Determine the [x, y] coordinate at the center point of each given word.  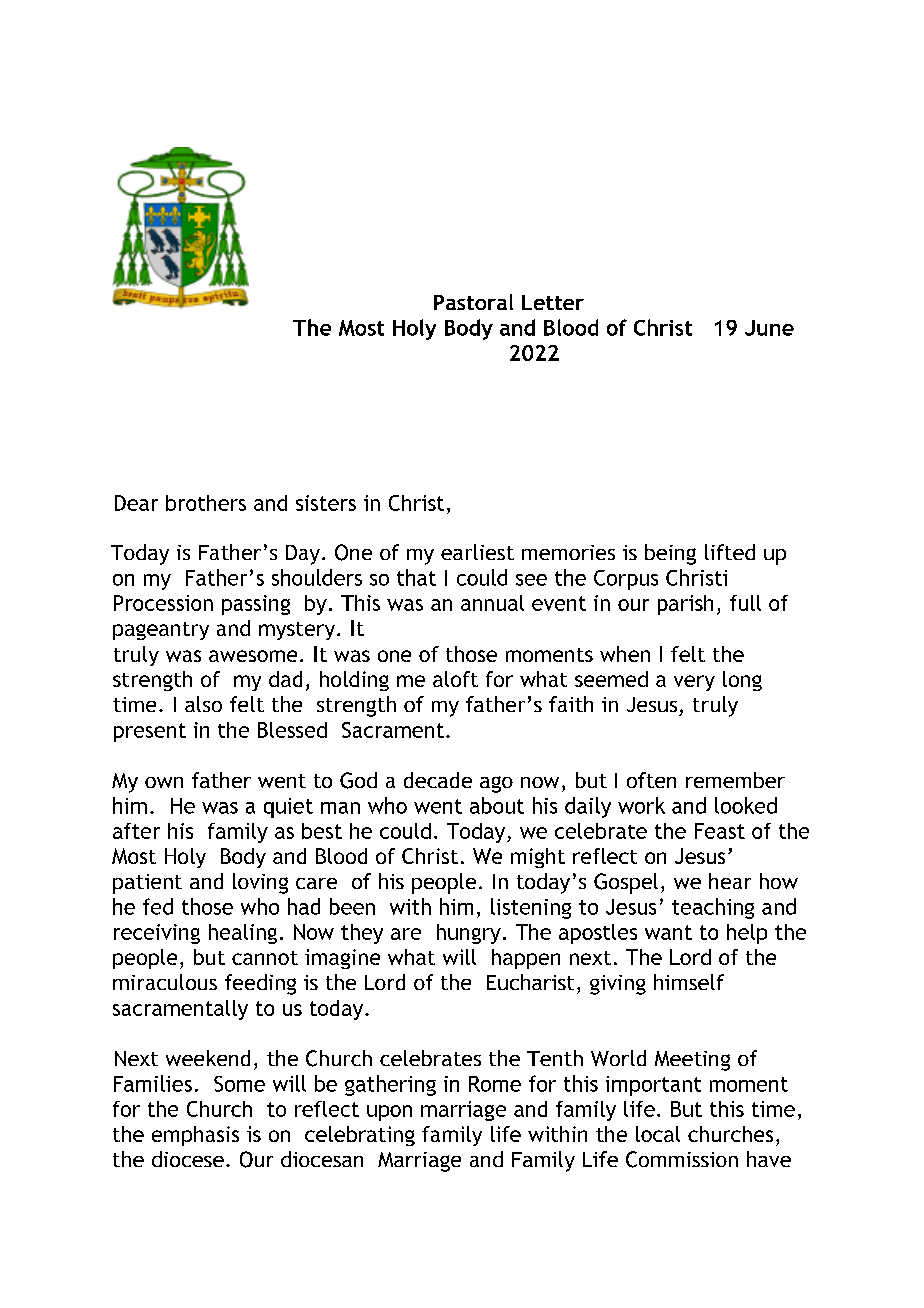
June [769, 328]
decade [438, 780]
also [203, 704]
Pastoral [473, 302]
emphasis [195, 1136]
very [694, 683]
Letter [553, 302]
